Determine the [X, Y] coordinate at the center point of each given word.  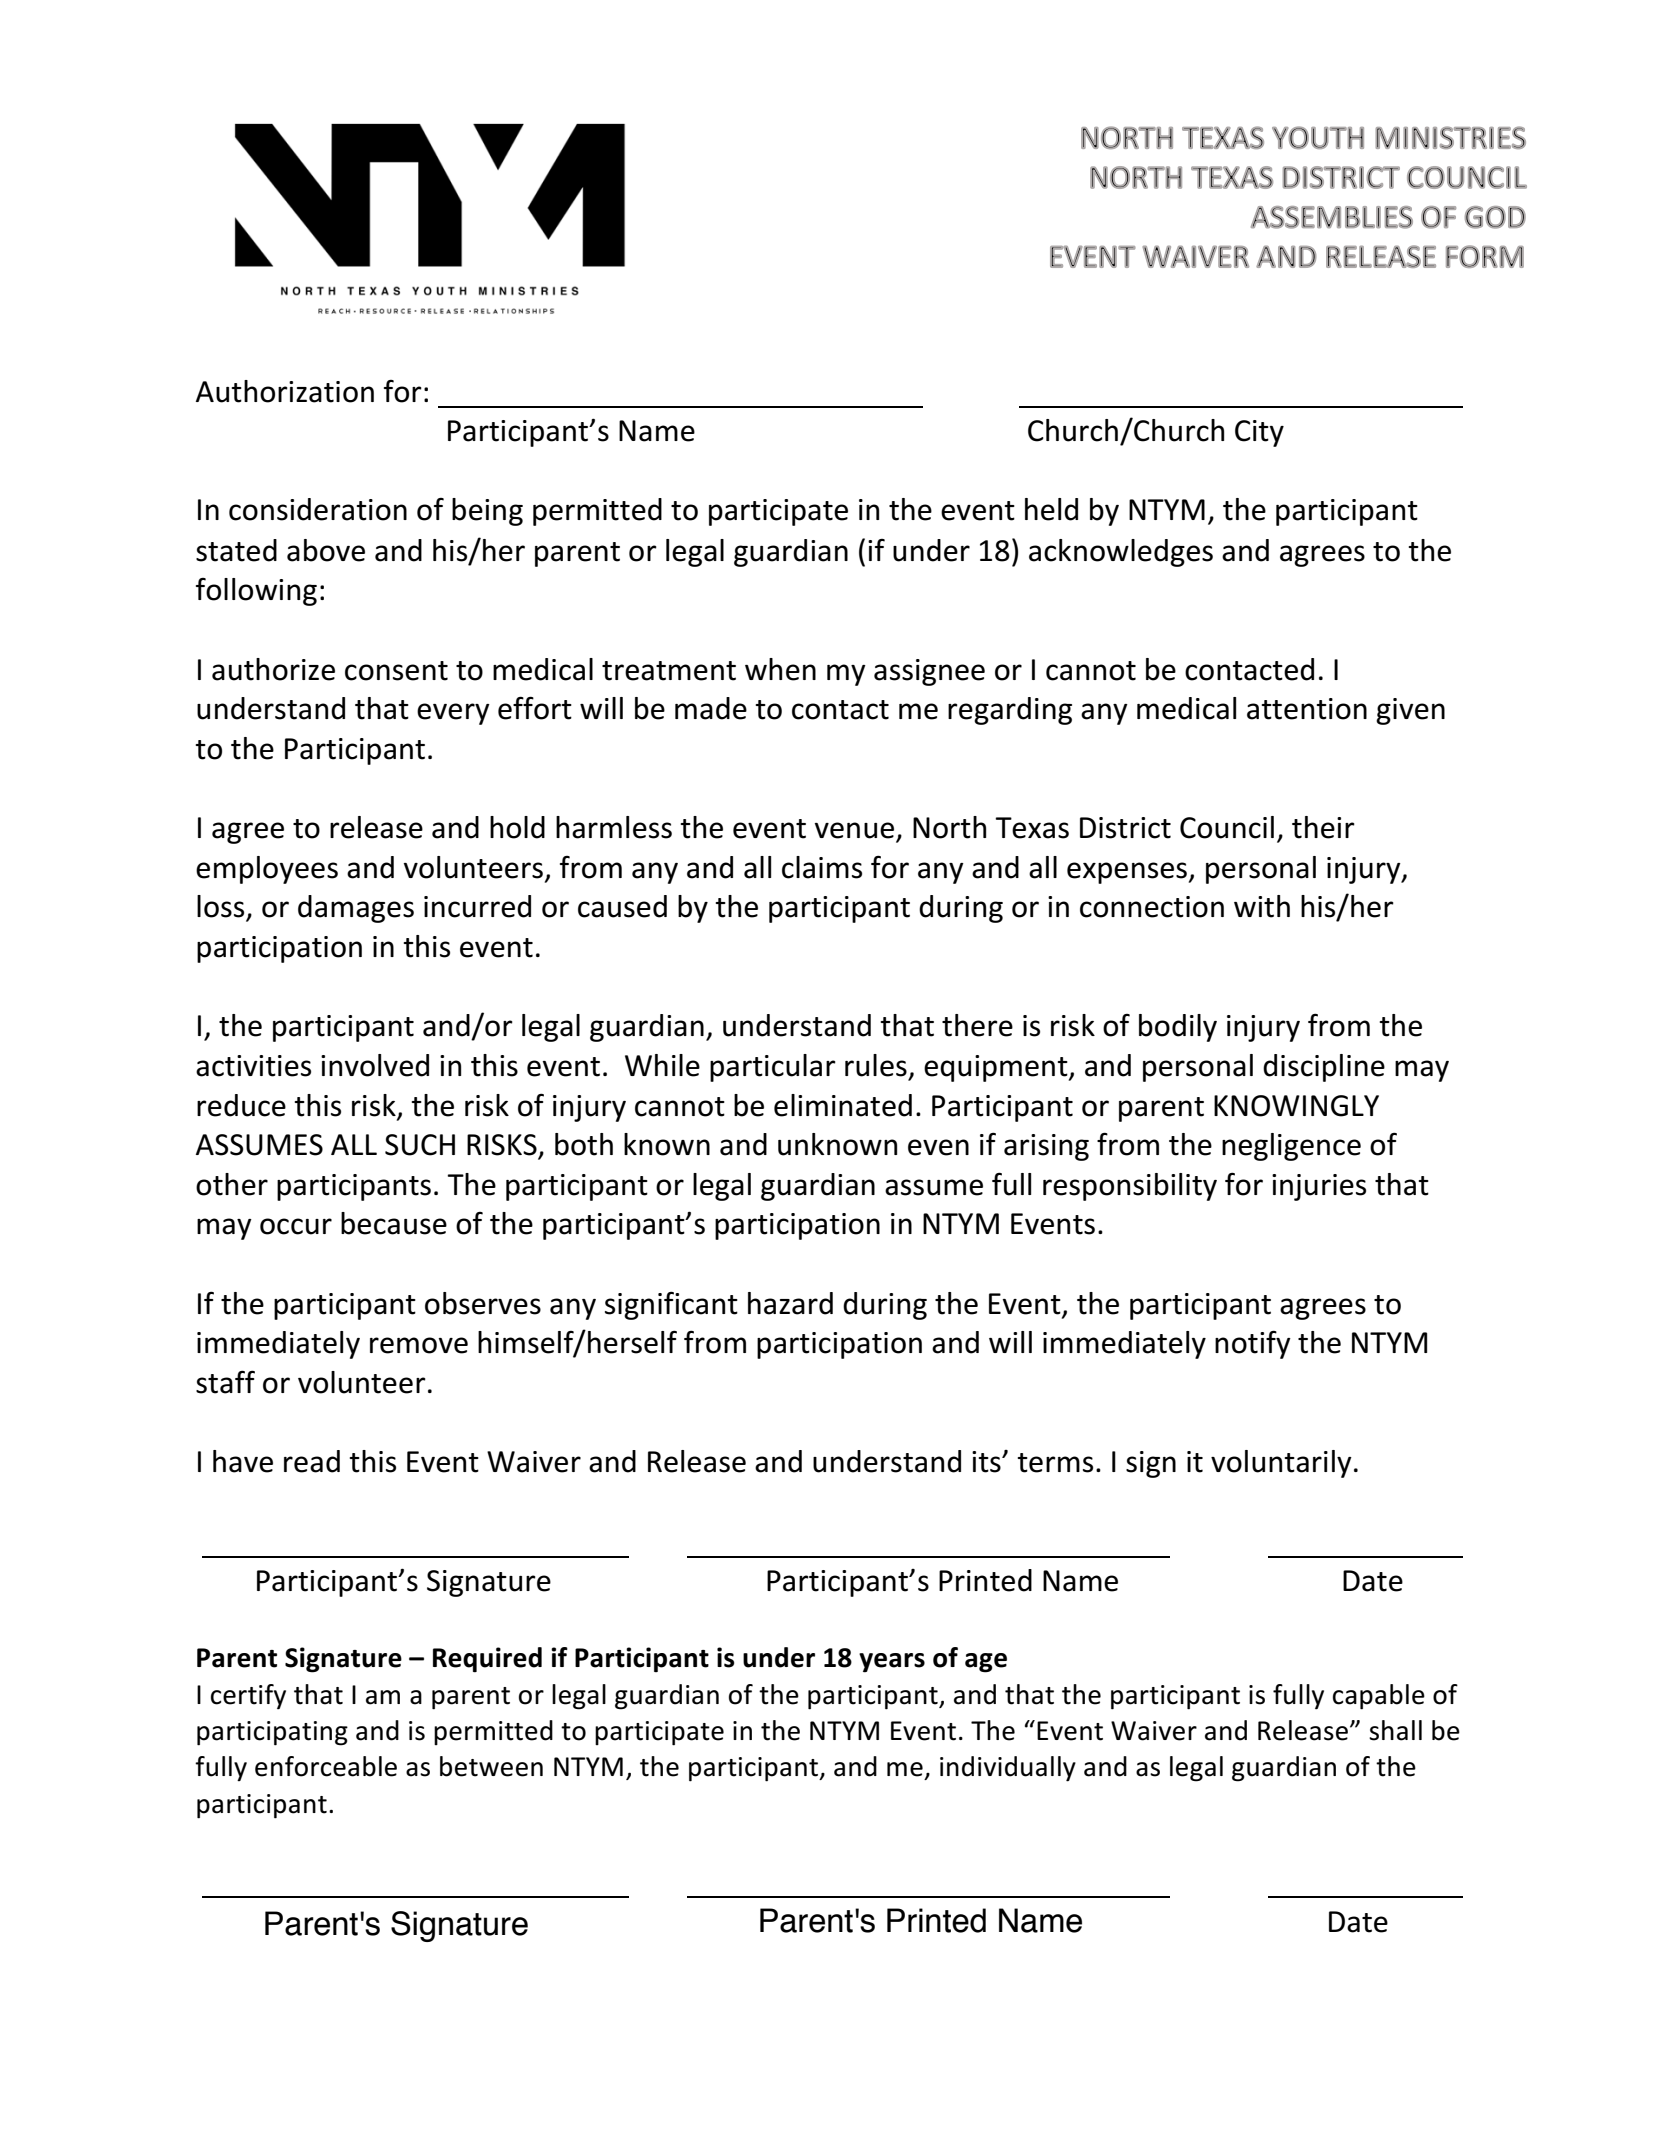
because [394, 1223]
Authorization [285, 391]
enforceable [326, 1766]
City [1259, 433]
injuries [1319, 1187]
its [987, 1462]
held [1051, 509]
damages [356, 909]
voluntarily [1281, 1464]
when [780, 669]
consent [396, 671]
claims [822, 867]
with [1262, 906]
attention [1307, 709]
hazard [790, 1303]
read [312, 1461]
